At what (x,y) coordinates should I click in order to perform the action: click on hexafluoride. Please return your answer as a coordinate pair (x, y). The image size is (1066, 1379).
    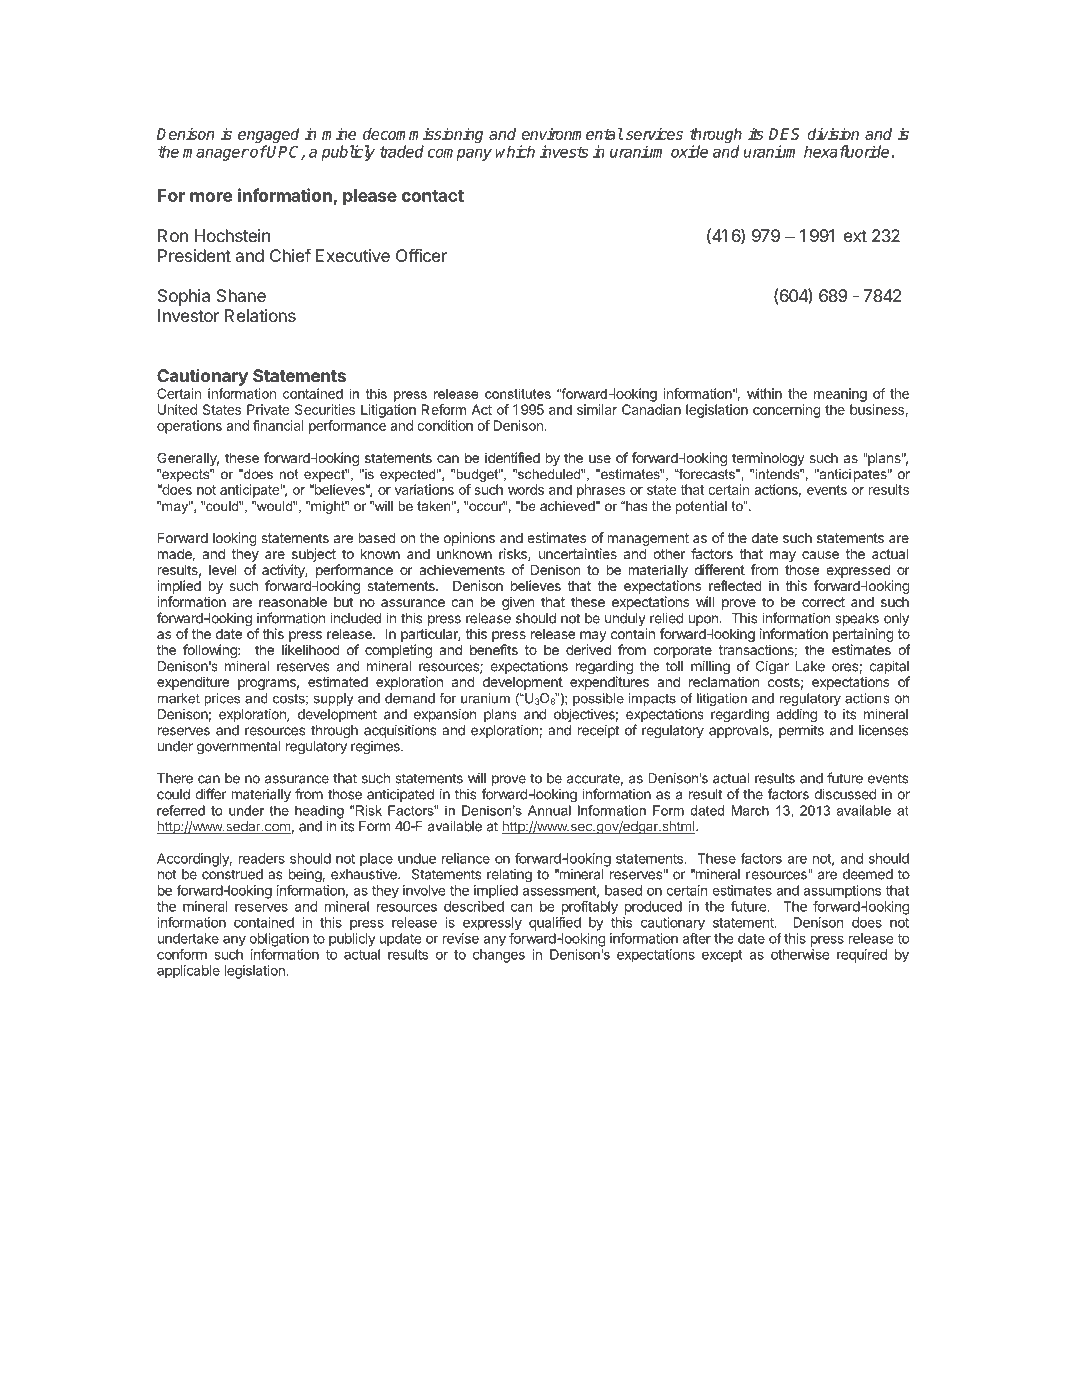
    Looking at the image, I should click on (846, 151).
